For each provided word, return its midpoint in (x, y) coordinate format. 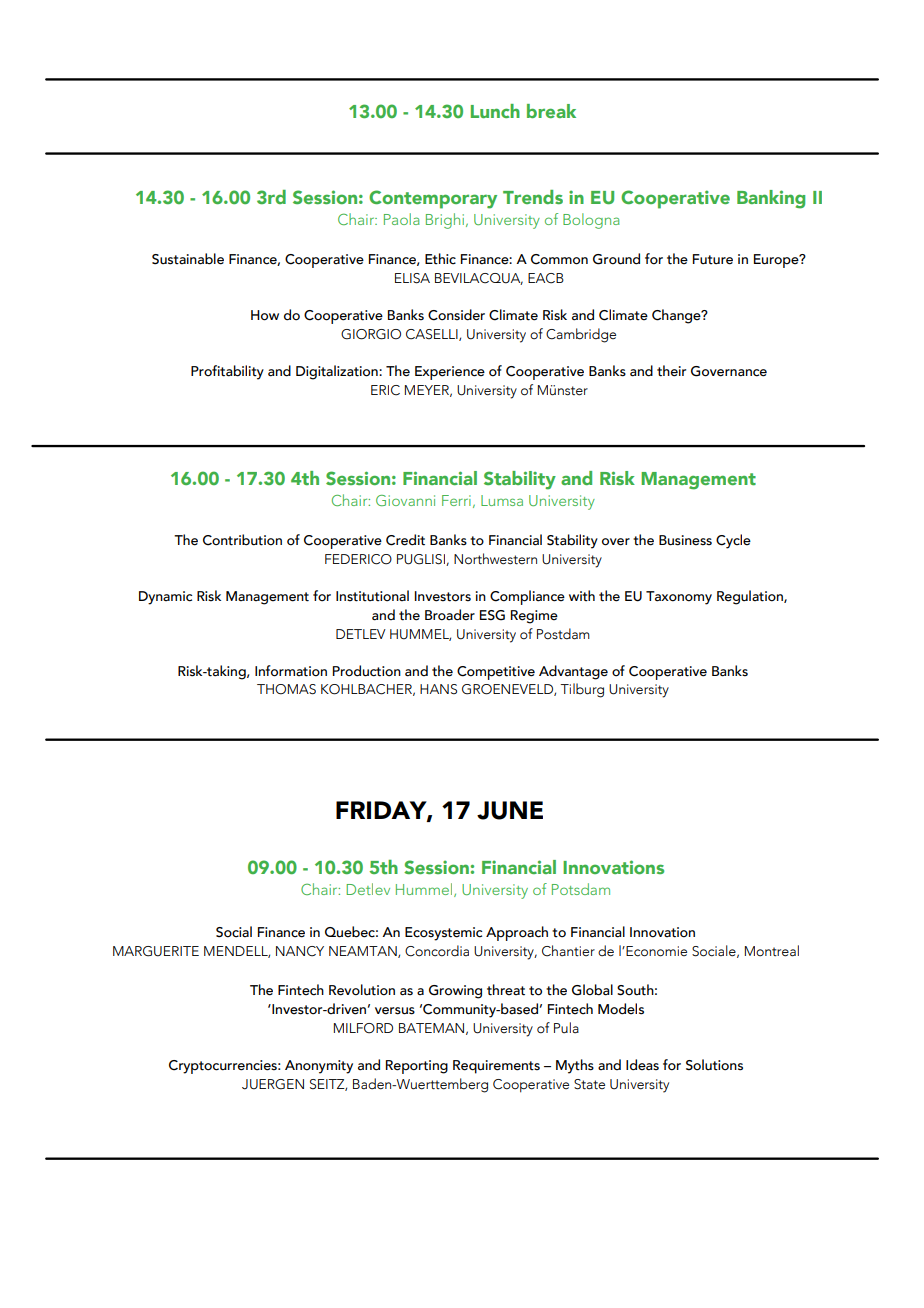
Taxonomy (679, 598)
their (671, 371)
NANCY (300, 951)
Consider (456, 315)
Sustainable (188, 259)
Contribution (242, 540)
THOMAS (286, 689)
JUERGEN (273, 1084)
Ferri (456, 500)
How (265, 315)
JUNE (510, 810)
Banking (771, 199)
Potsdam (581, 889)
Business (685, 540)
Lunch (495, 111)
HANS (438, 689)
